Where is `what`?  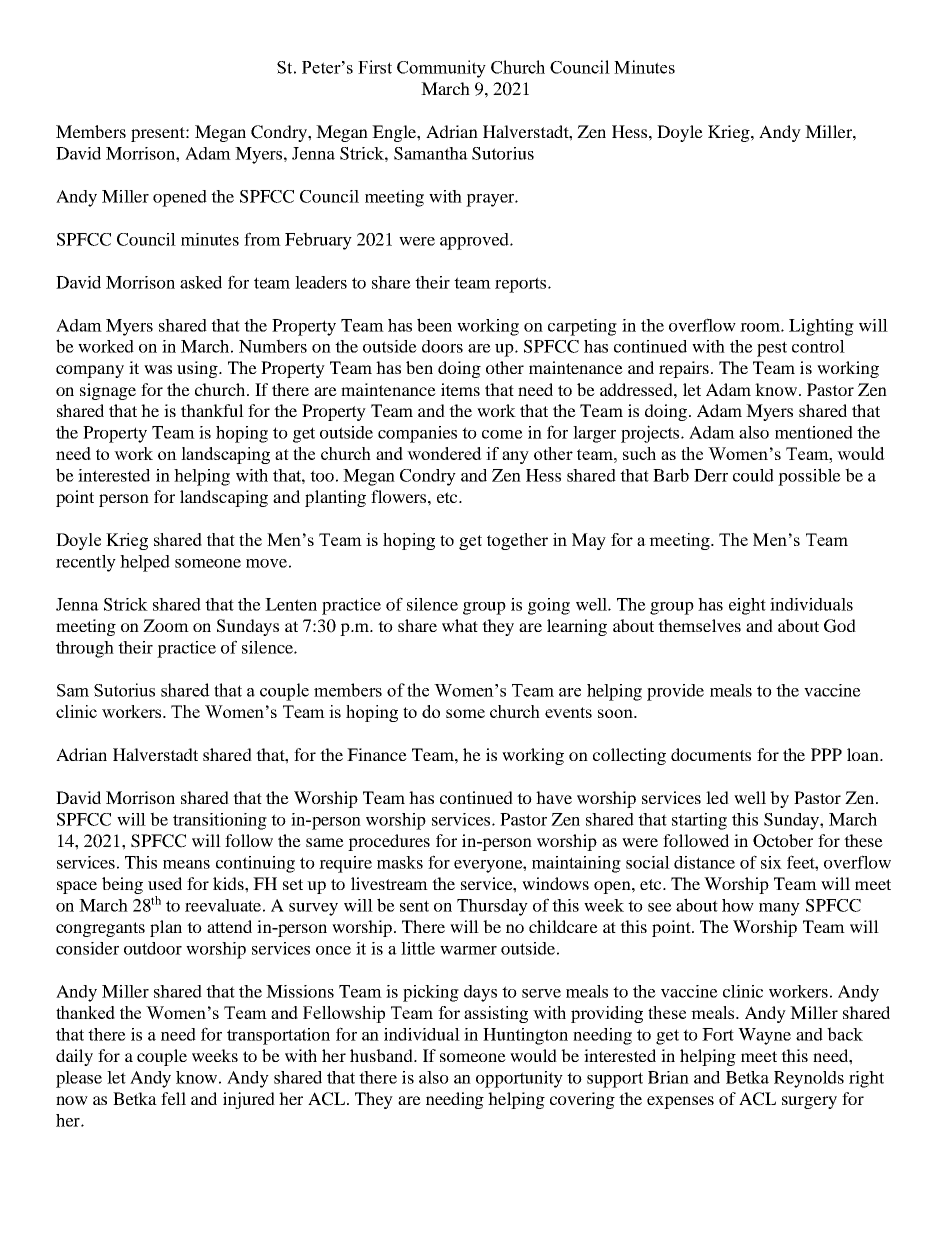 what is located at coordinates (460, 625).
